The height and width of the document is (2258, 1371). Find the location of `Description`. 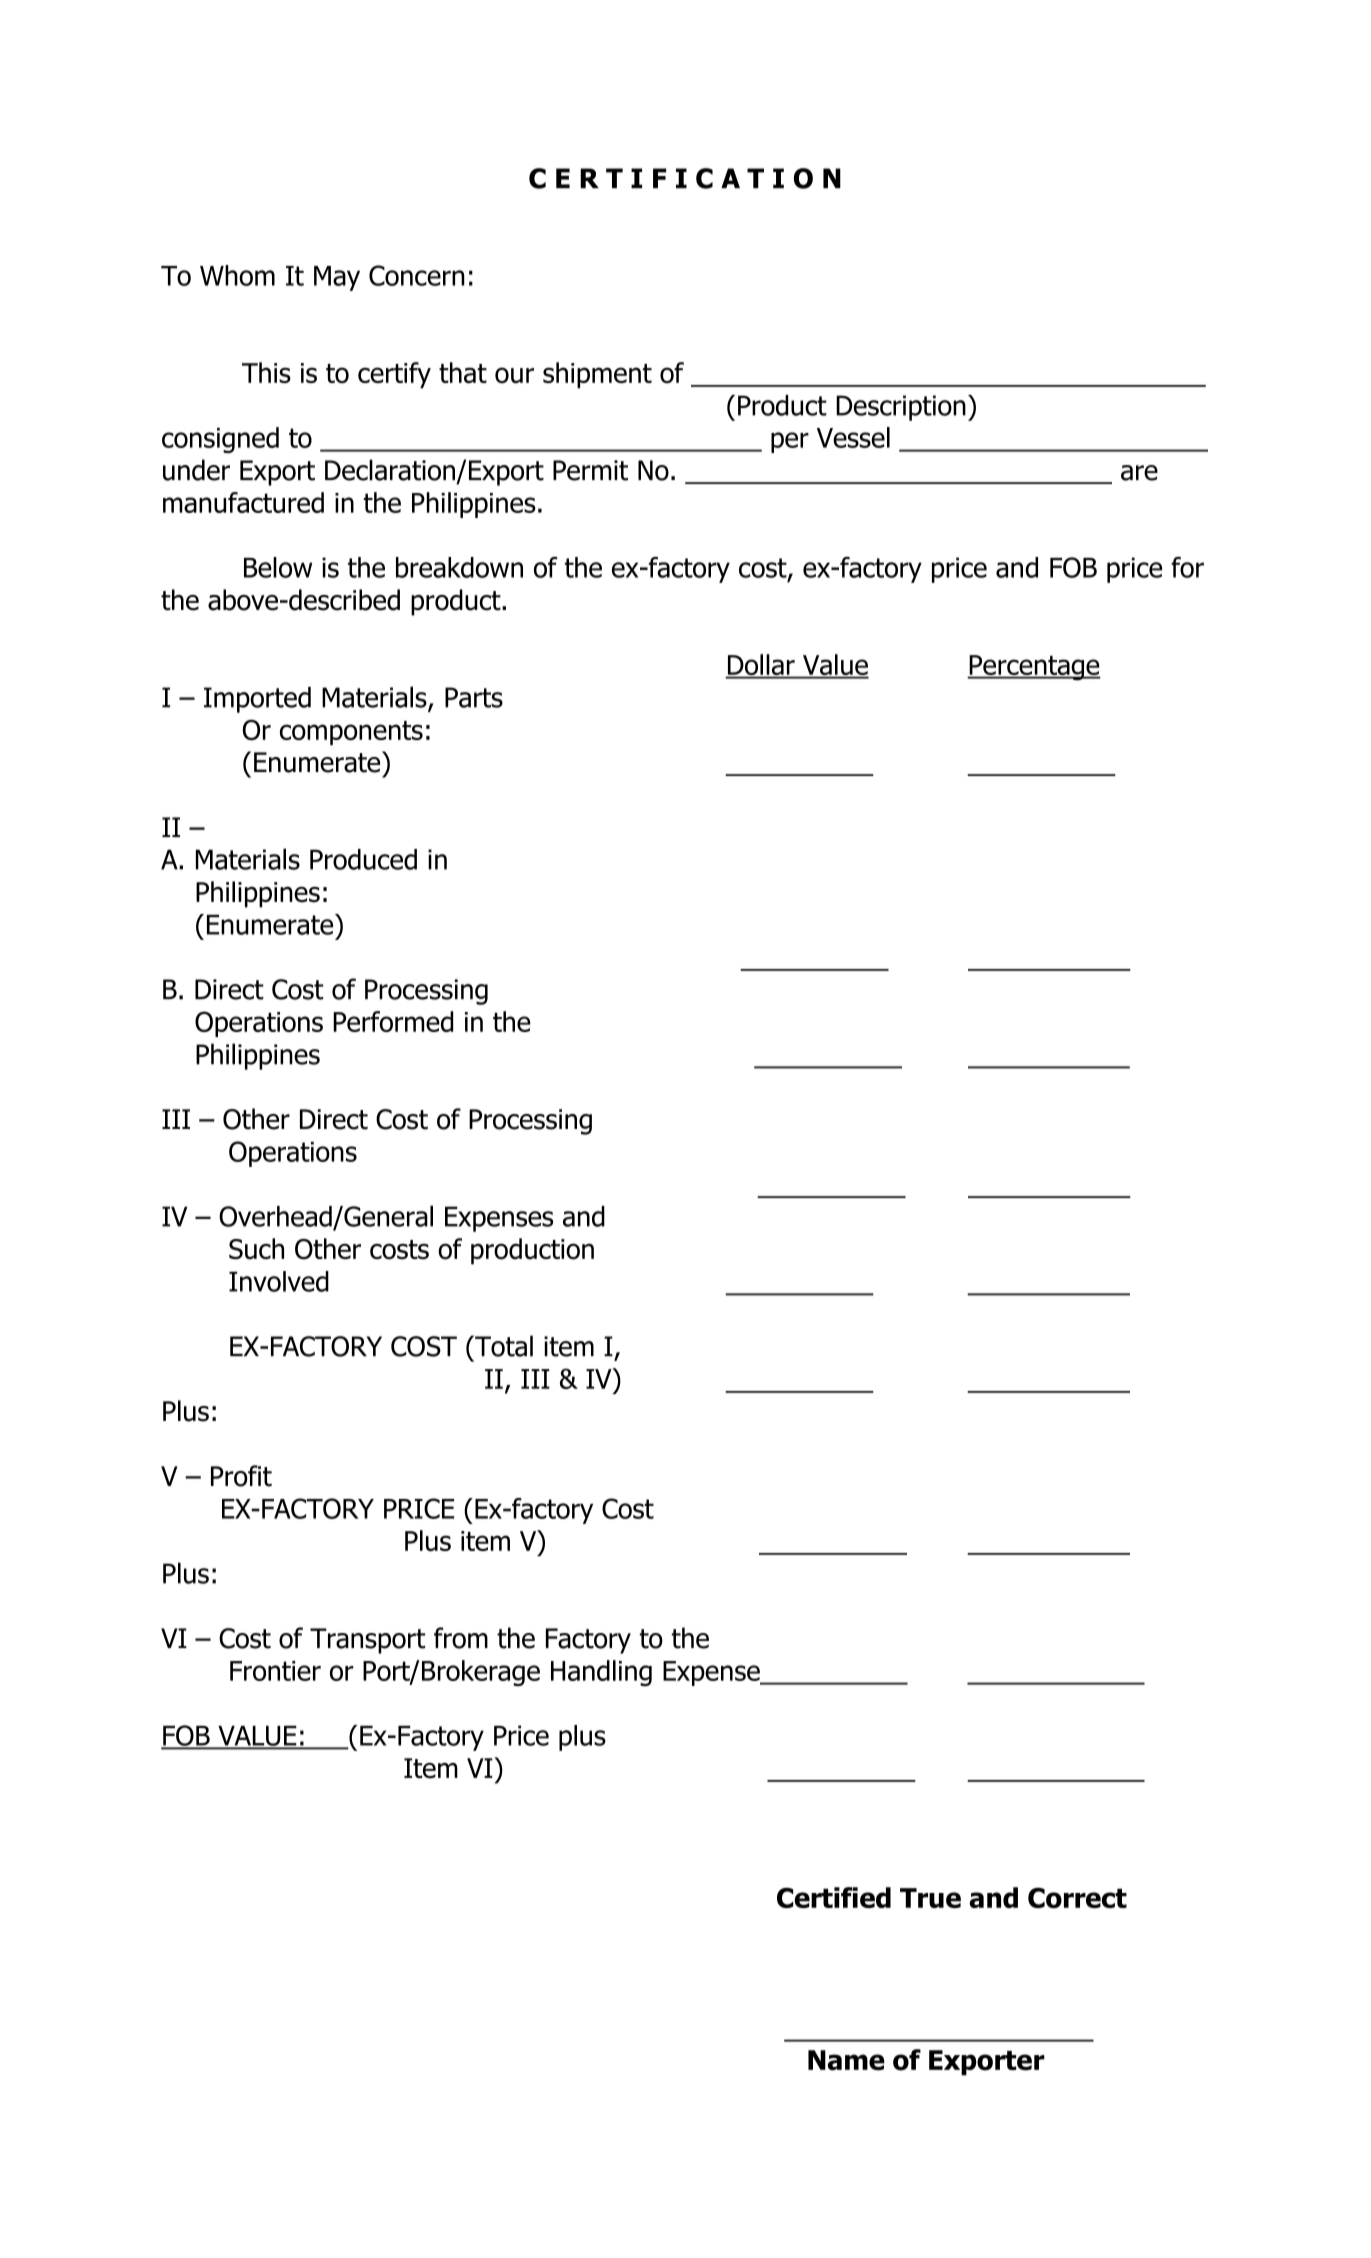

Description is located at coordinates (901, 408).
